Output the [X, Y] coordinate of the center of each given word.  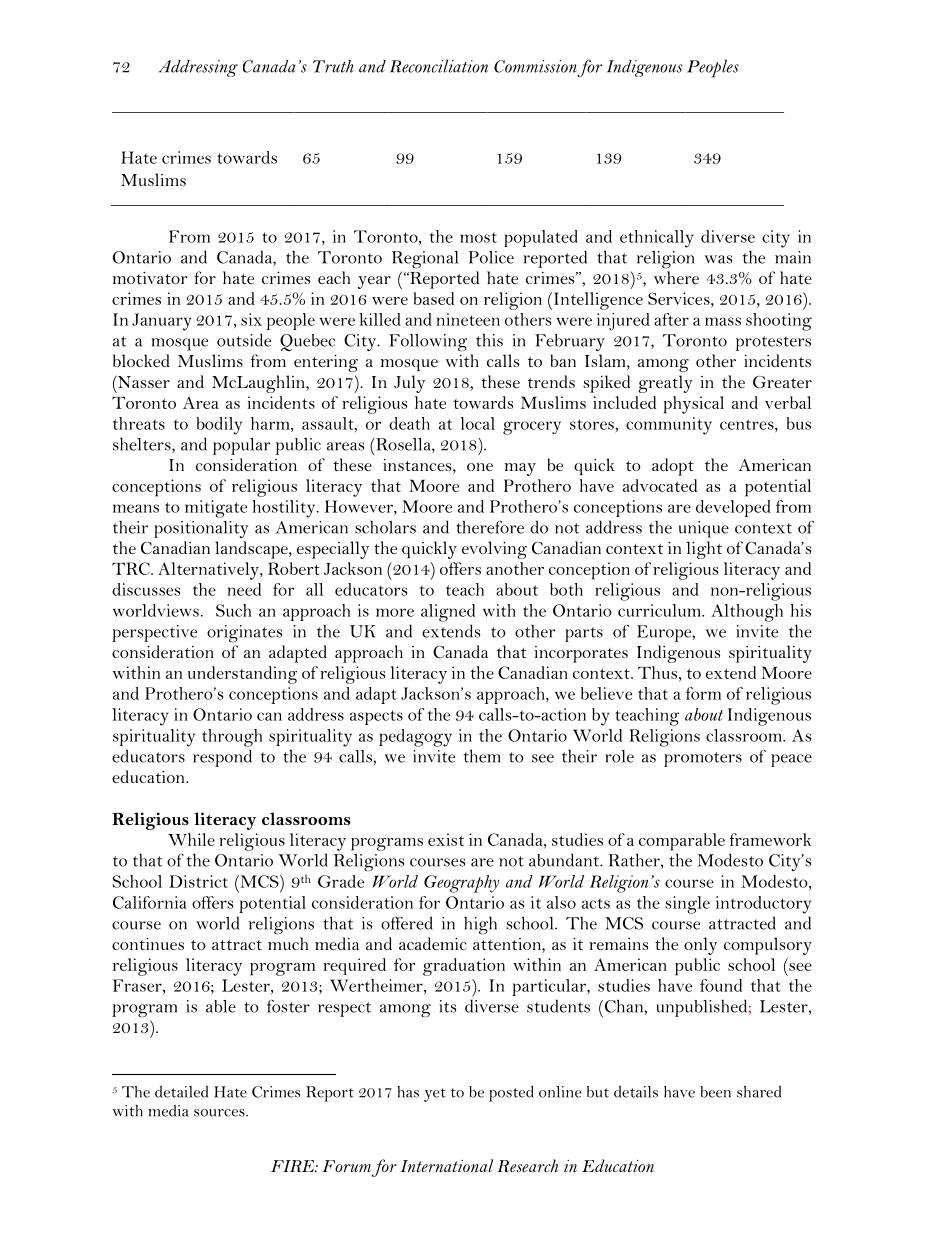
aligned [448, 613]
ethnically [657, 239]
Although [747, 613]
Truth [333, 66]
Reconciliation [439, 66]
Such [233, 610]
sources [220, 1113]
